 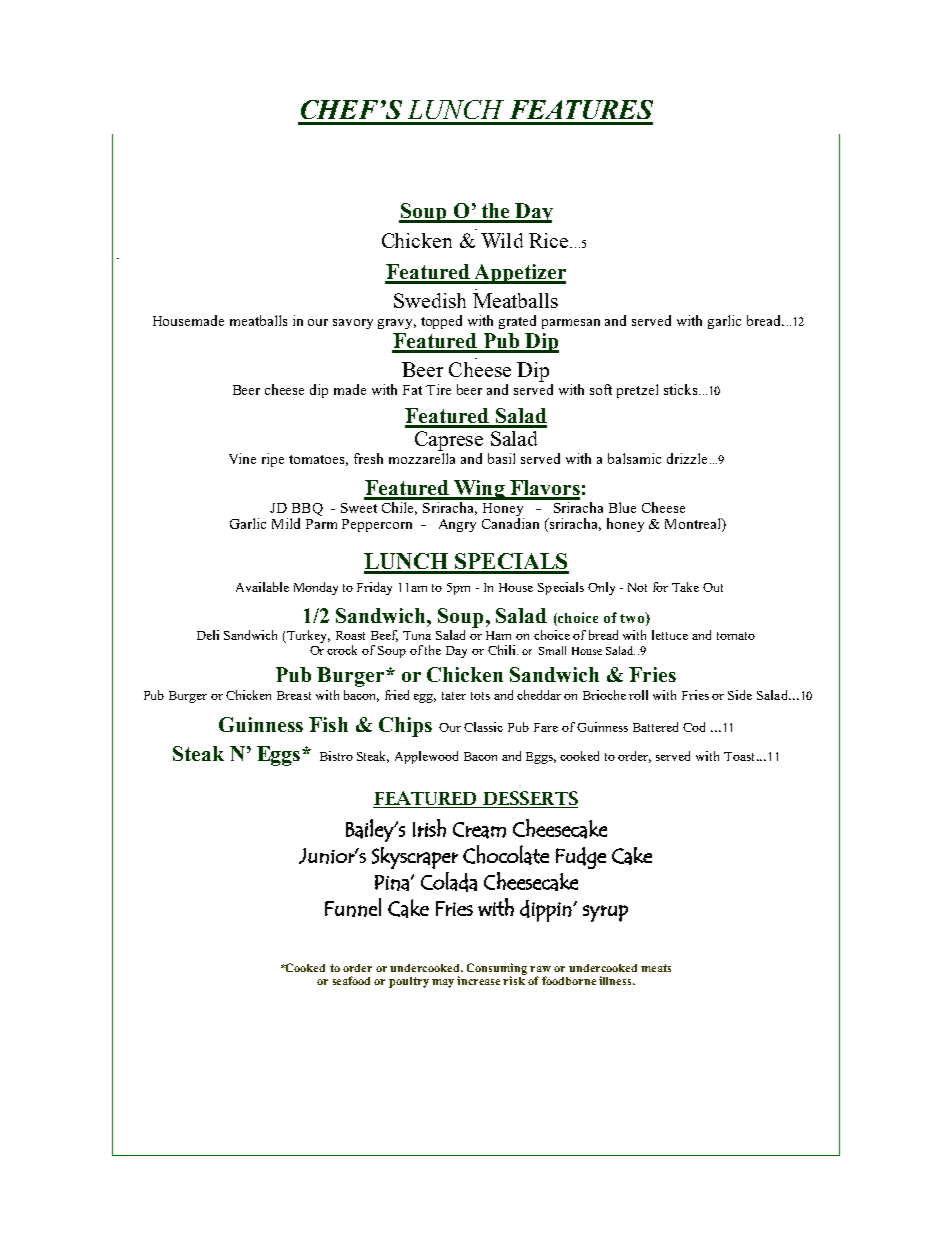 What do you see at coordinates (498, 635) in the screenshot?
I see `Ham` at bounding box center [498, 635].
